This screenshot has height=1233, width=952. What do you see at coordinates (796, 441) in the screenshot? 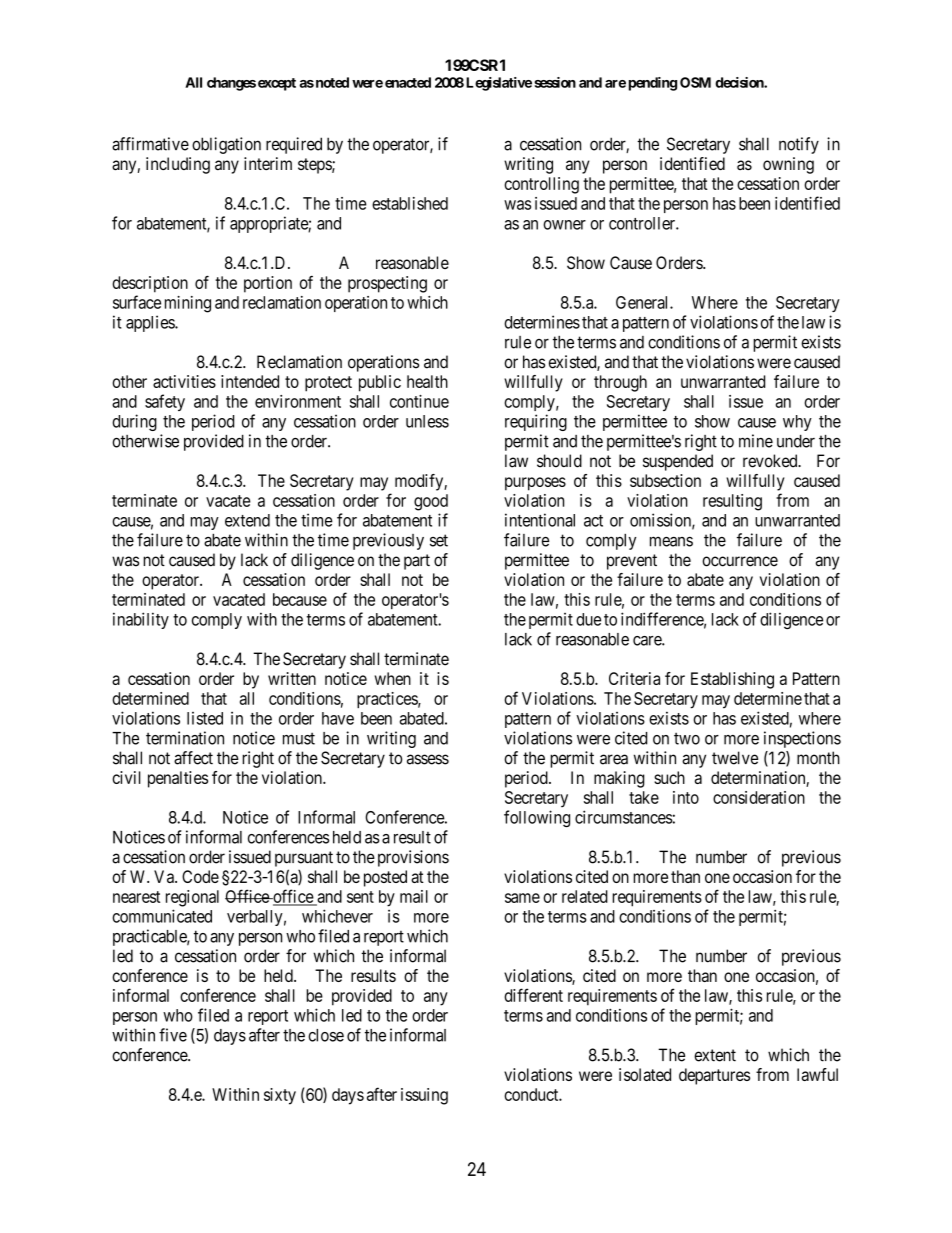
I see `under` at bounding box center [796, 441].
